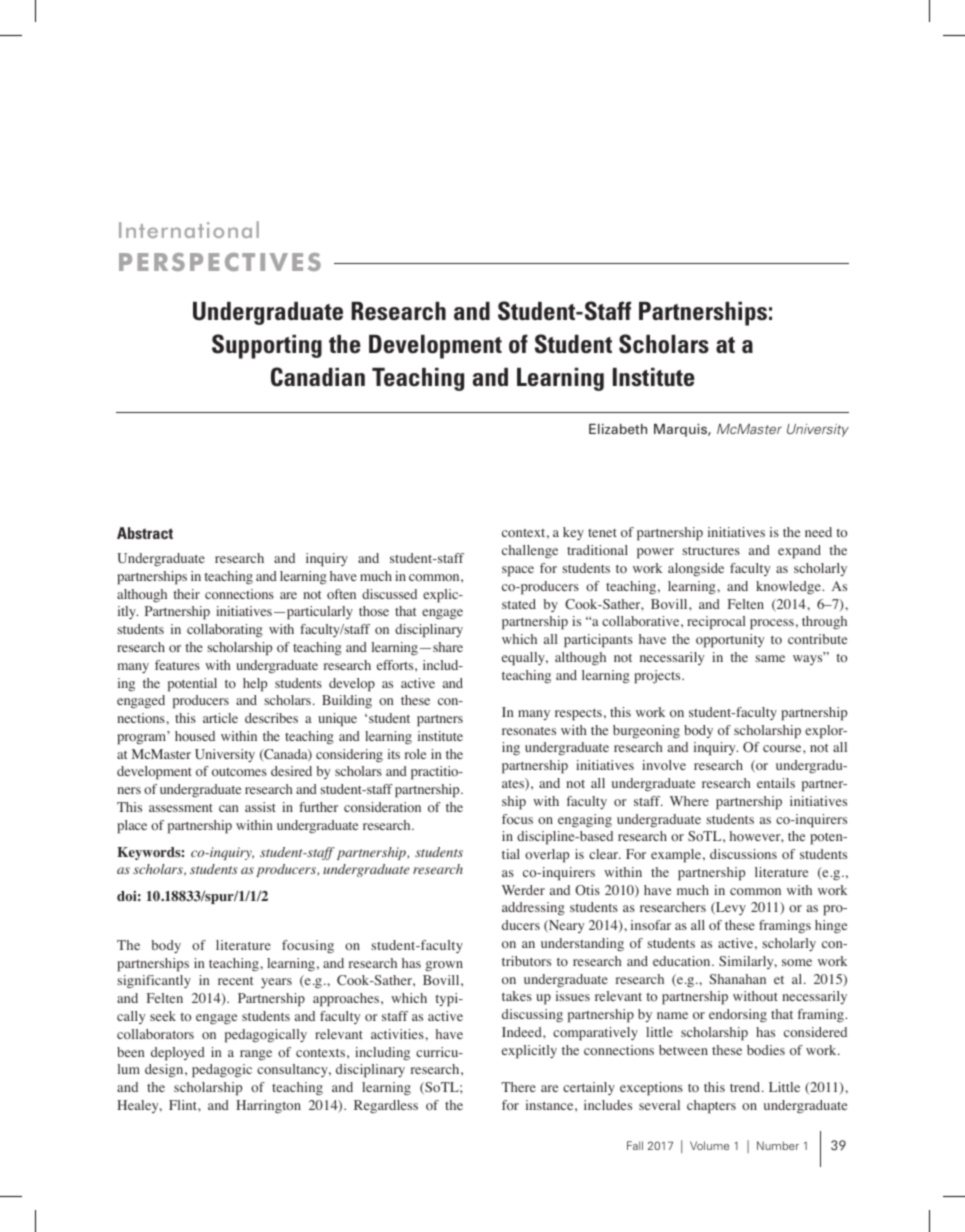  Describe the element at coordinates (184, 1105) in the screenshot. I see `Flint` at that location.
